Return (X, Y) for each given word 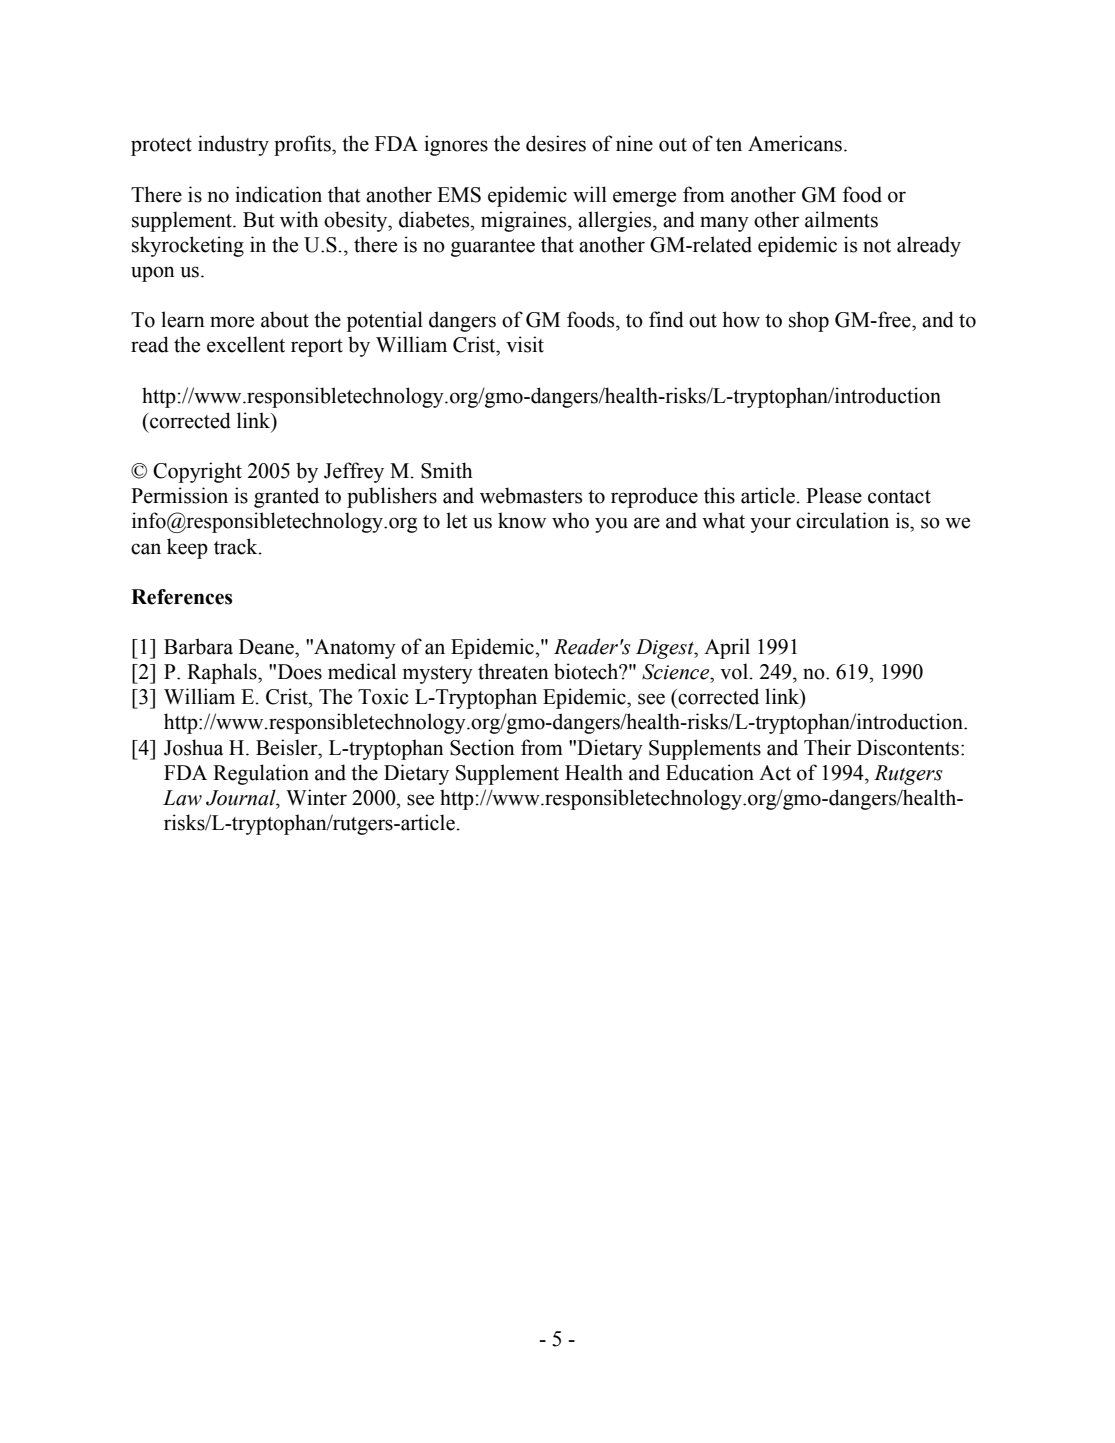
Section (482, 747)
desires (556, 143)
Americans (795, 143)
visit (525, 344)
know (522, 520)
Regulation (261, 774)
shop (809, 321)
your (770, 525)
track (237, 546)
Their (827, 747)
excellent (246, 344)
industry (233, 145)
